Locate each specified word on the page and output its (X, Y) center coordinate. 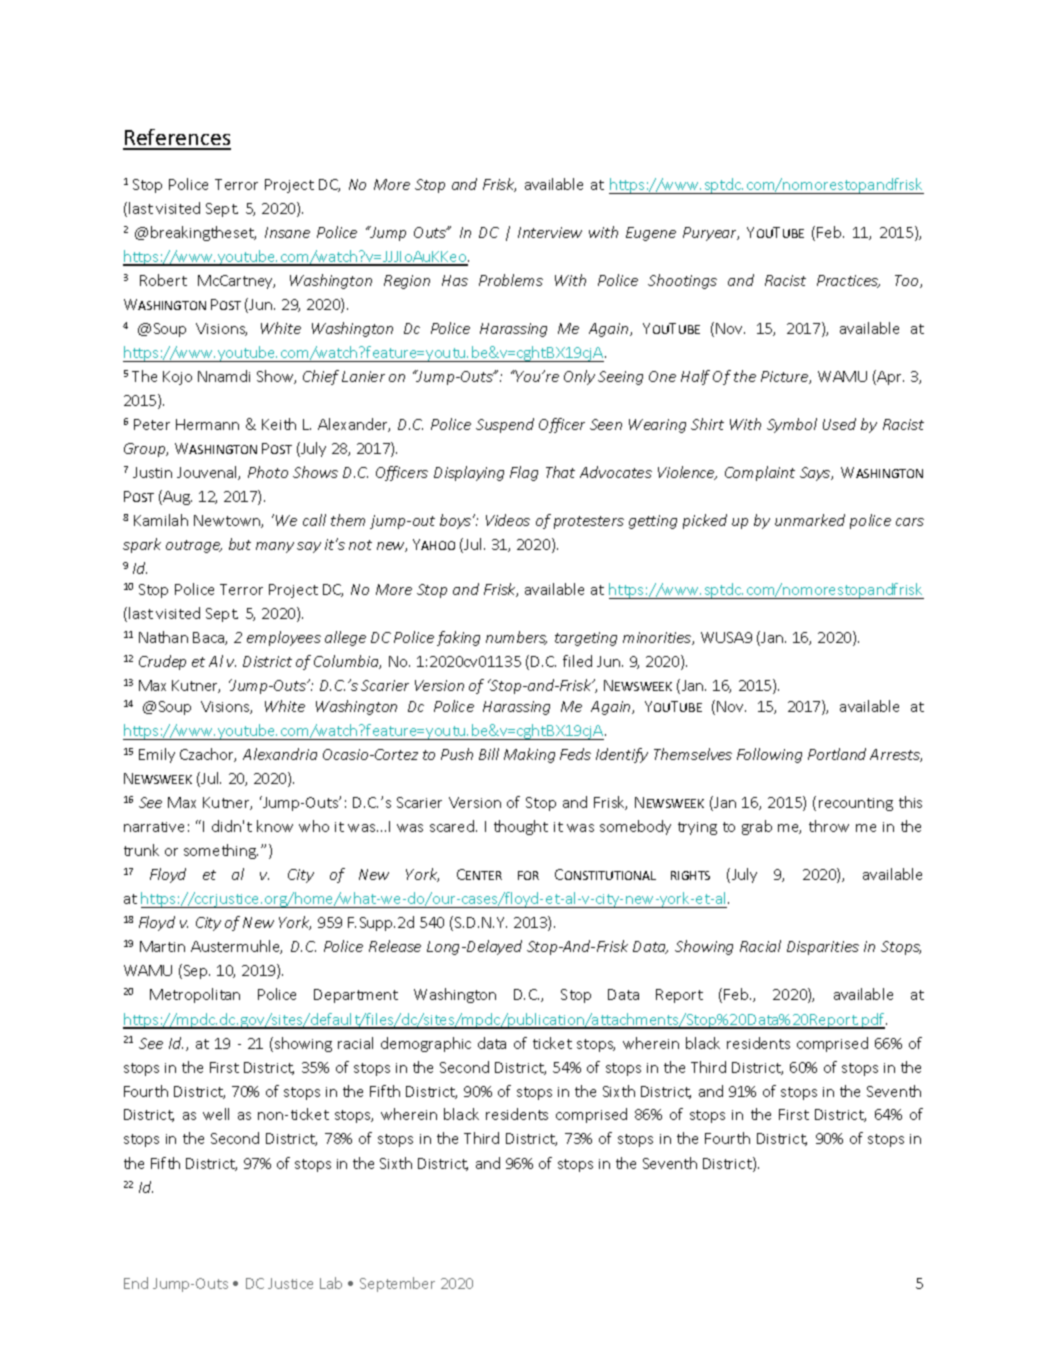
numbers (516, 638)
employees (284, 638)
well (216, 1114)
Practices (848, 281)
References (177, 139)
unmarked (810, 520)
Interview (550, 232)
